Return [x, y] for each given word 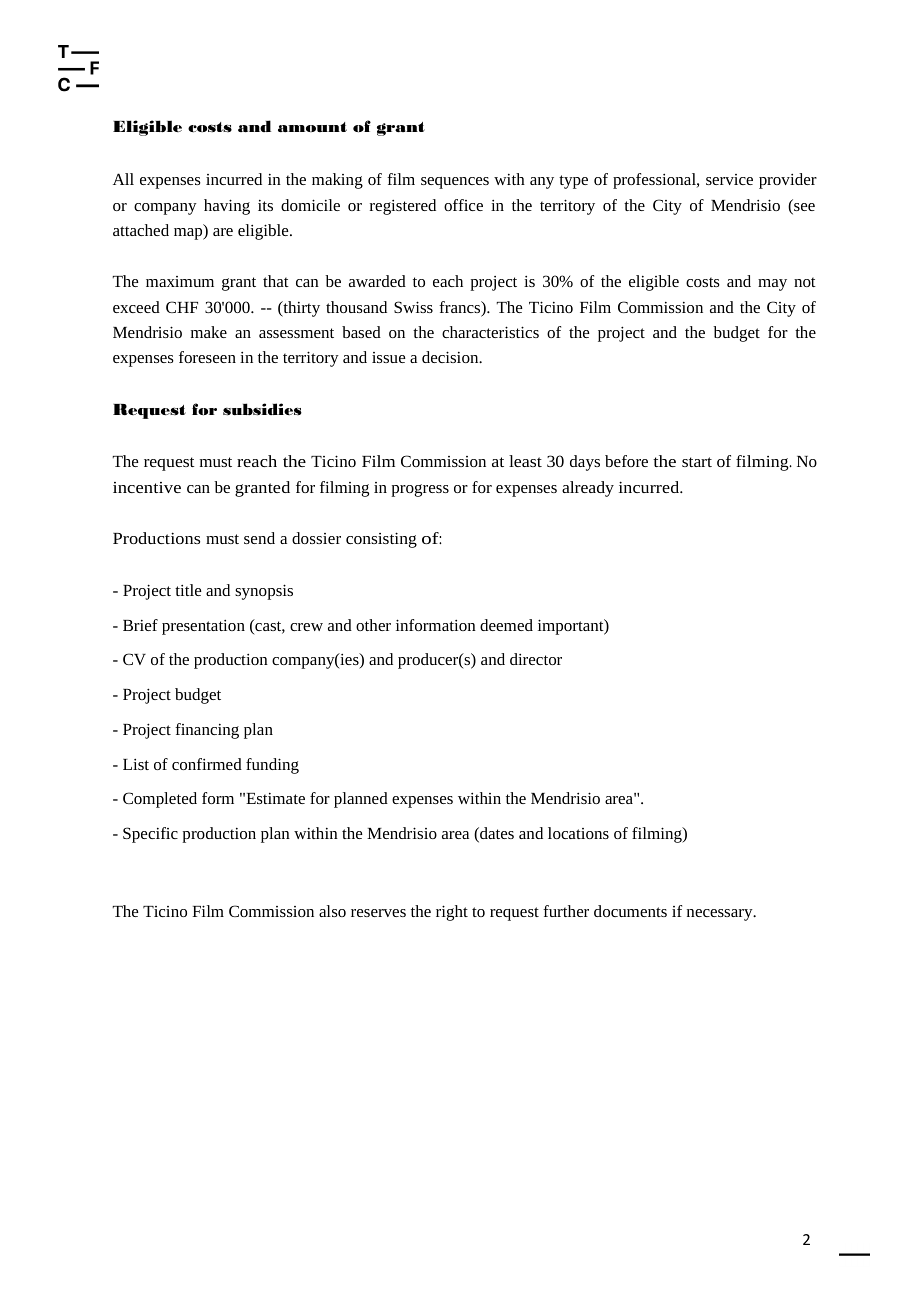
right [452, 913]
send [259, 538]
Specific [150, 835]
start [697, 462]
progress [420, 490]
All [123, 179]
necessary [721, 915]
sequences [455, 183]
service [729, 179]
